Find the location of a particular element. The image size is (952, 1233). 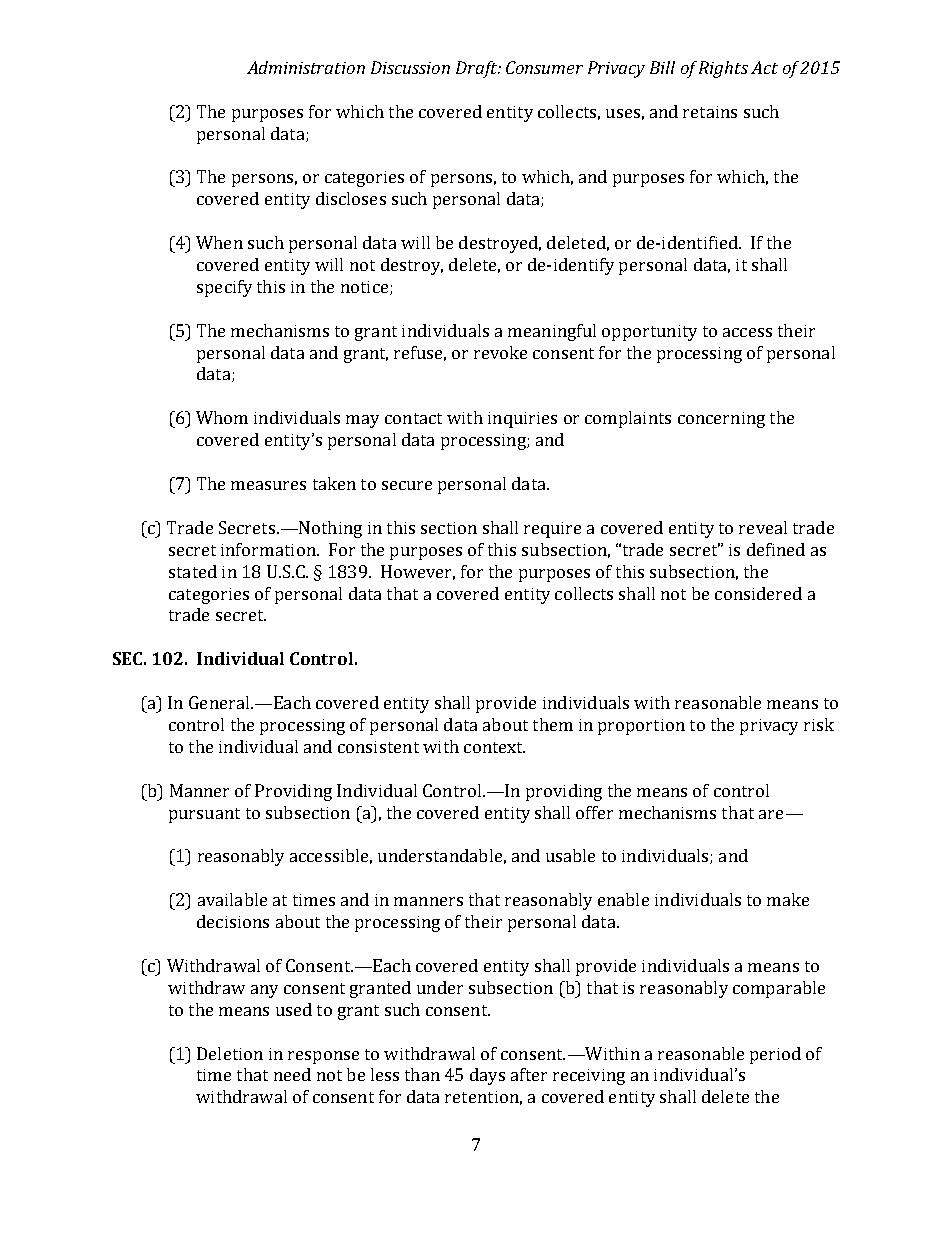

Deletion is located at coordinates (230, 1053).
